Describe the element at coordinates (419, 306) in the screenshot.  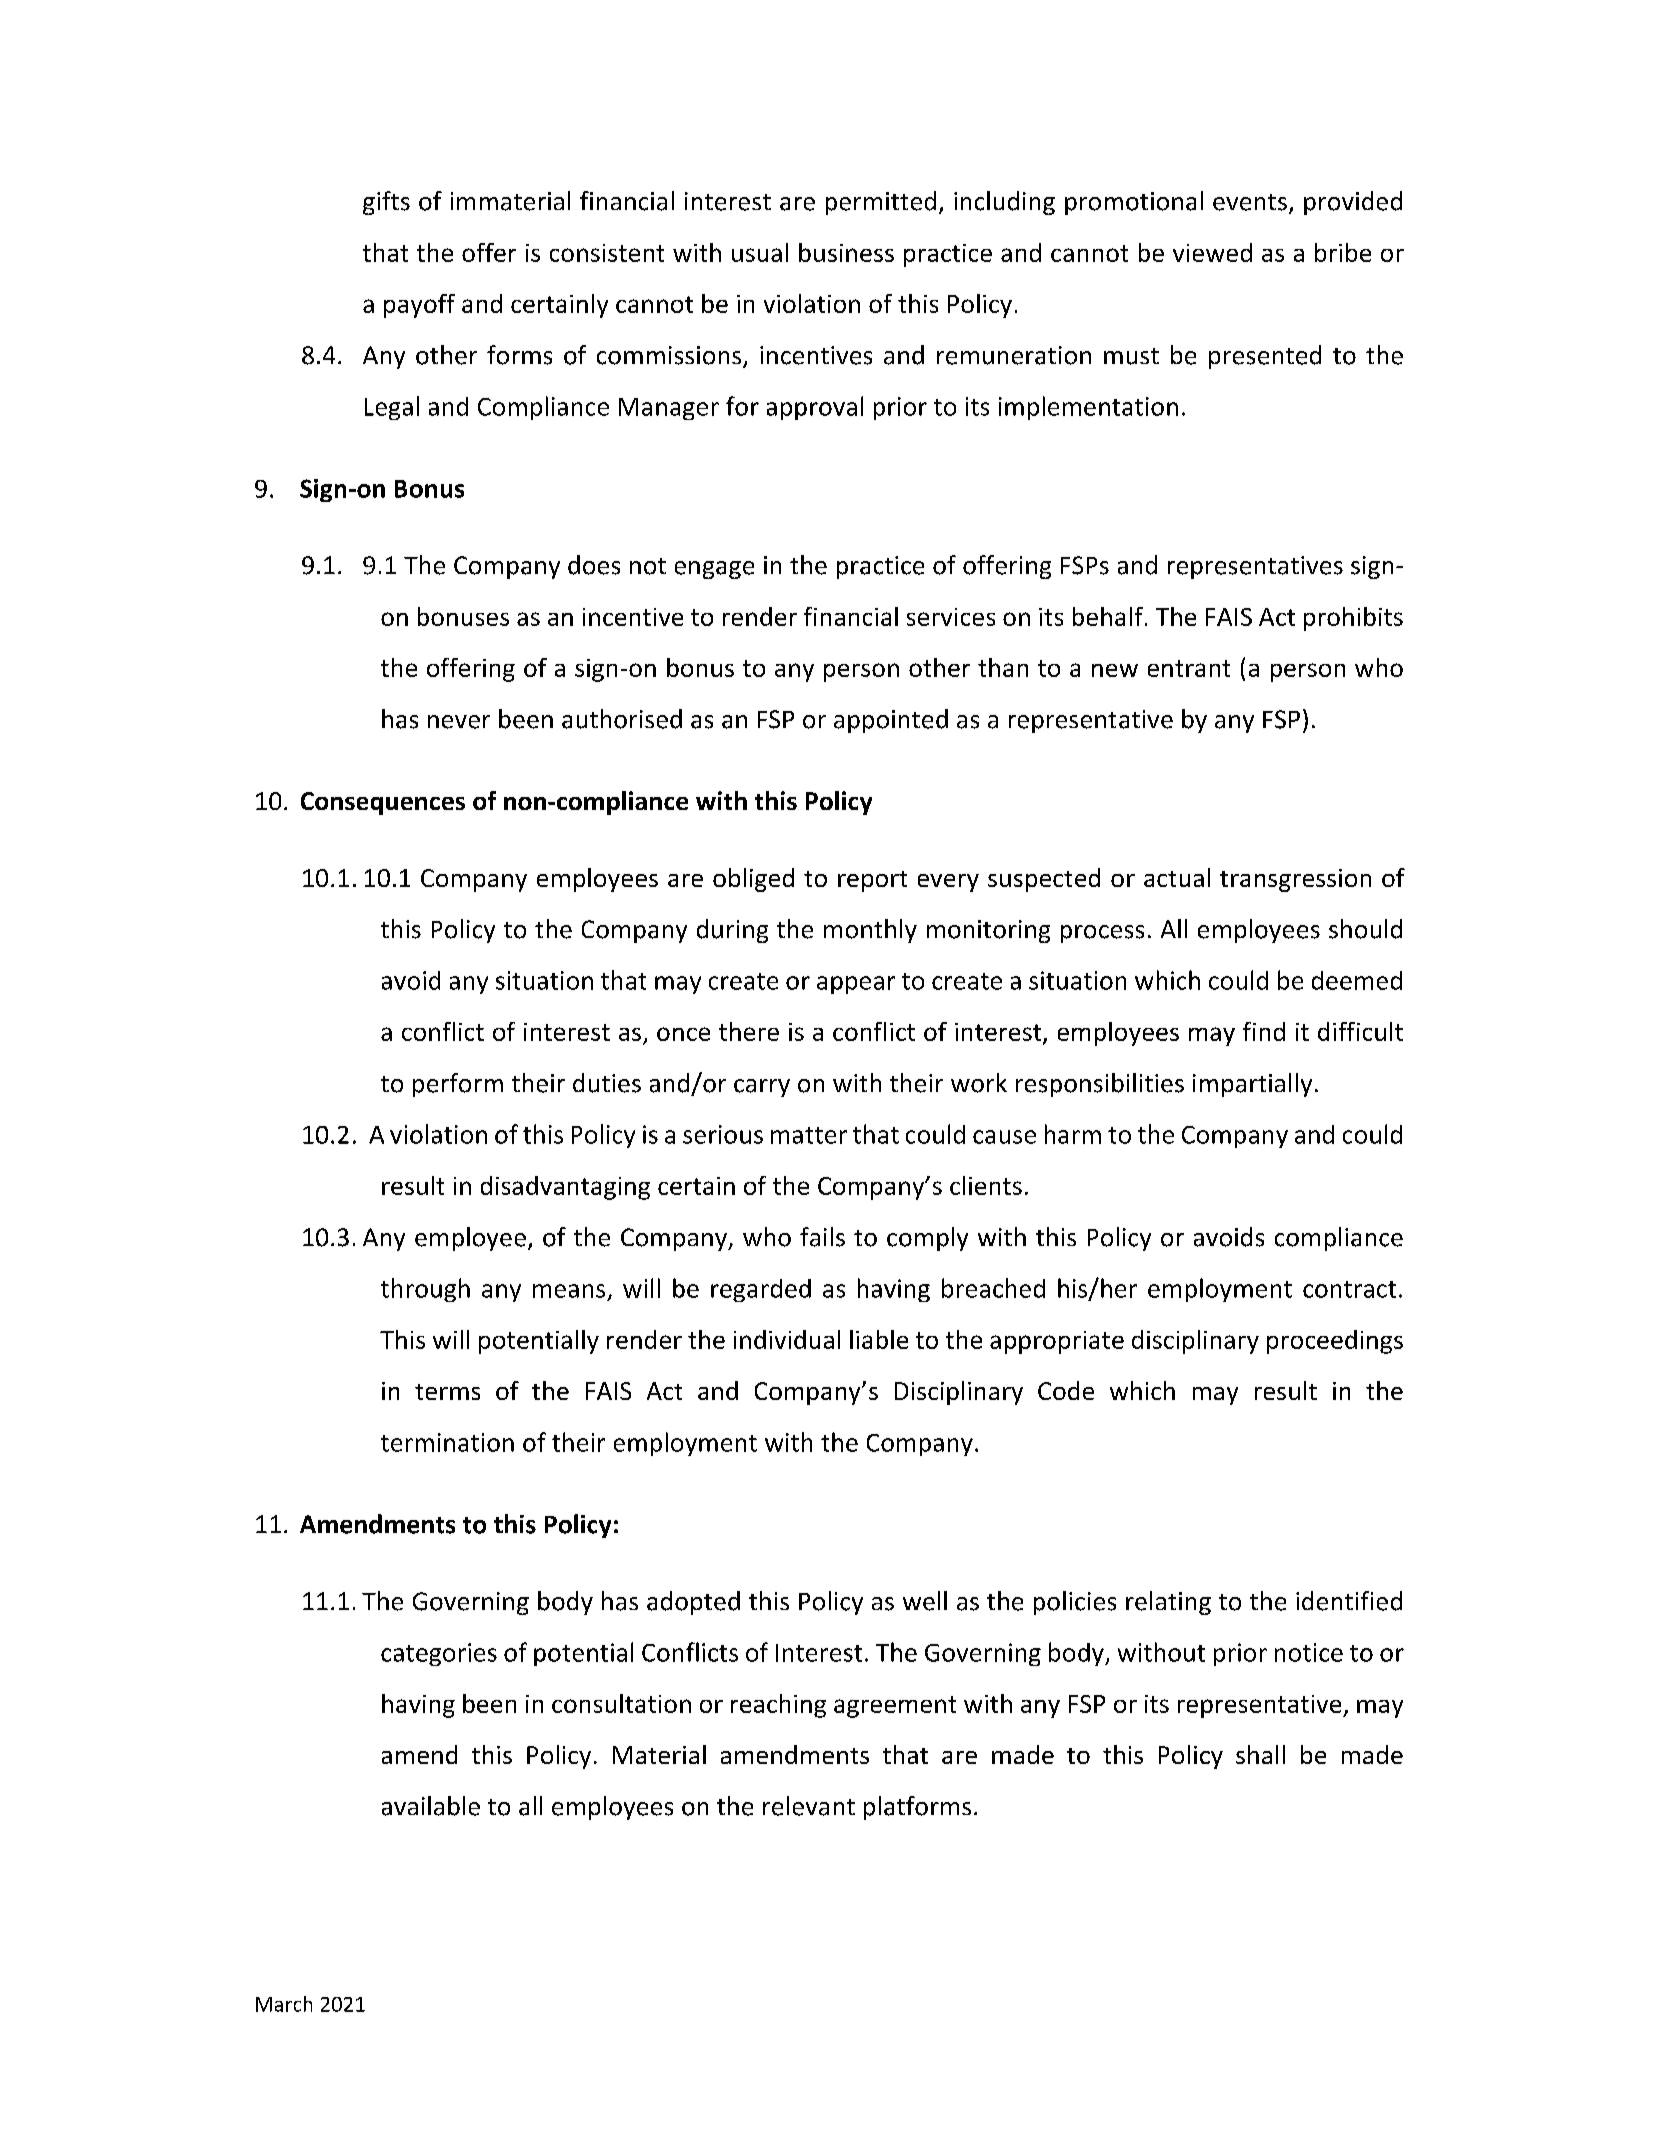
I see `payoff` at that location.
